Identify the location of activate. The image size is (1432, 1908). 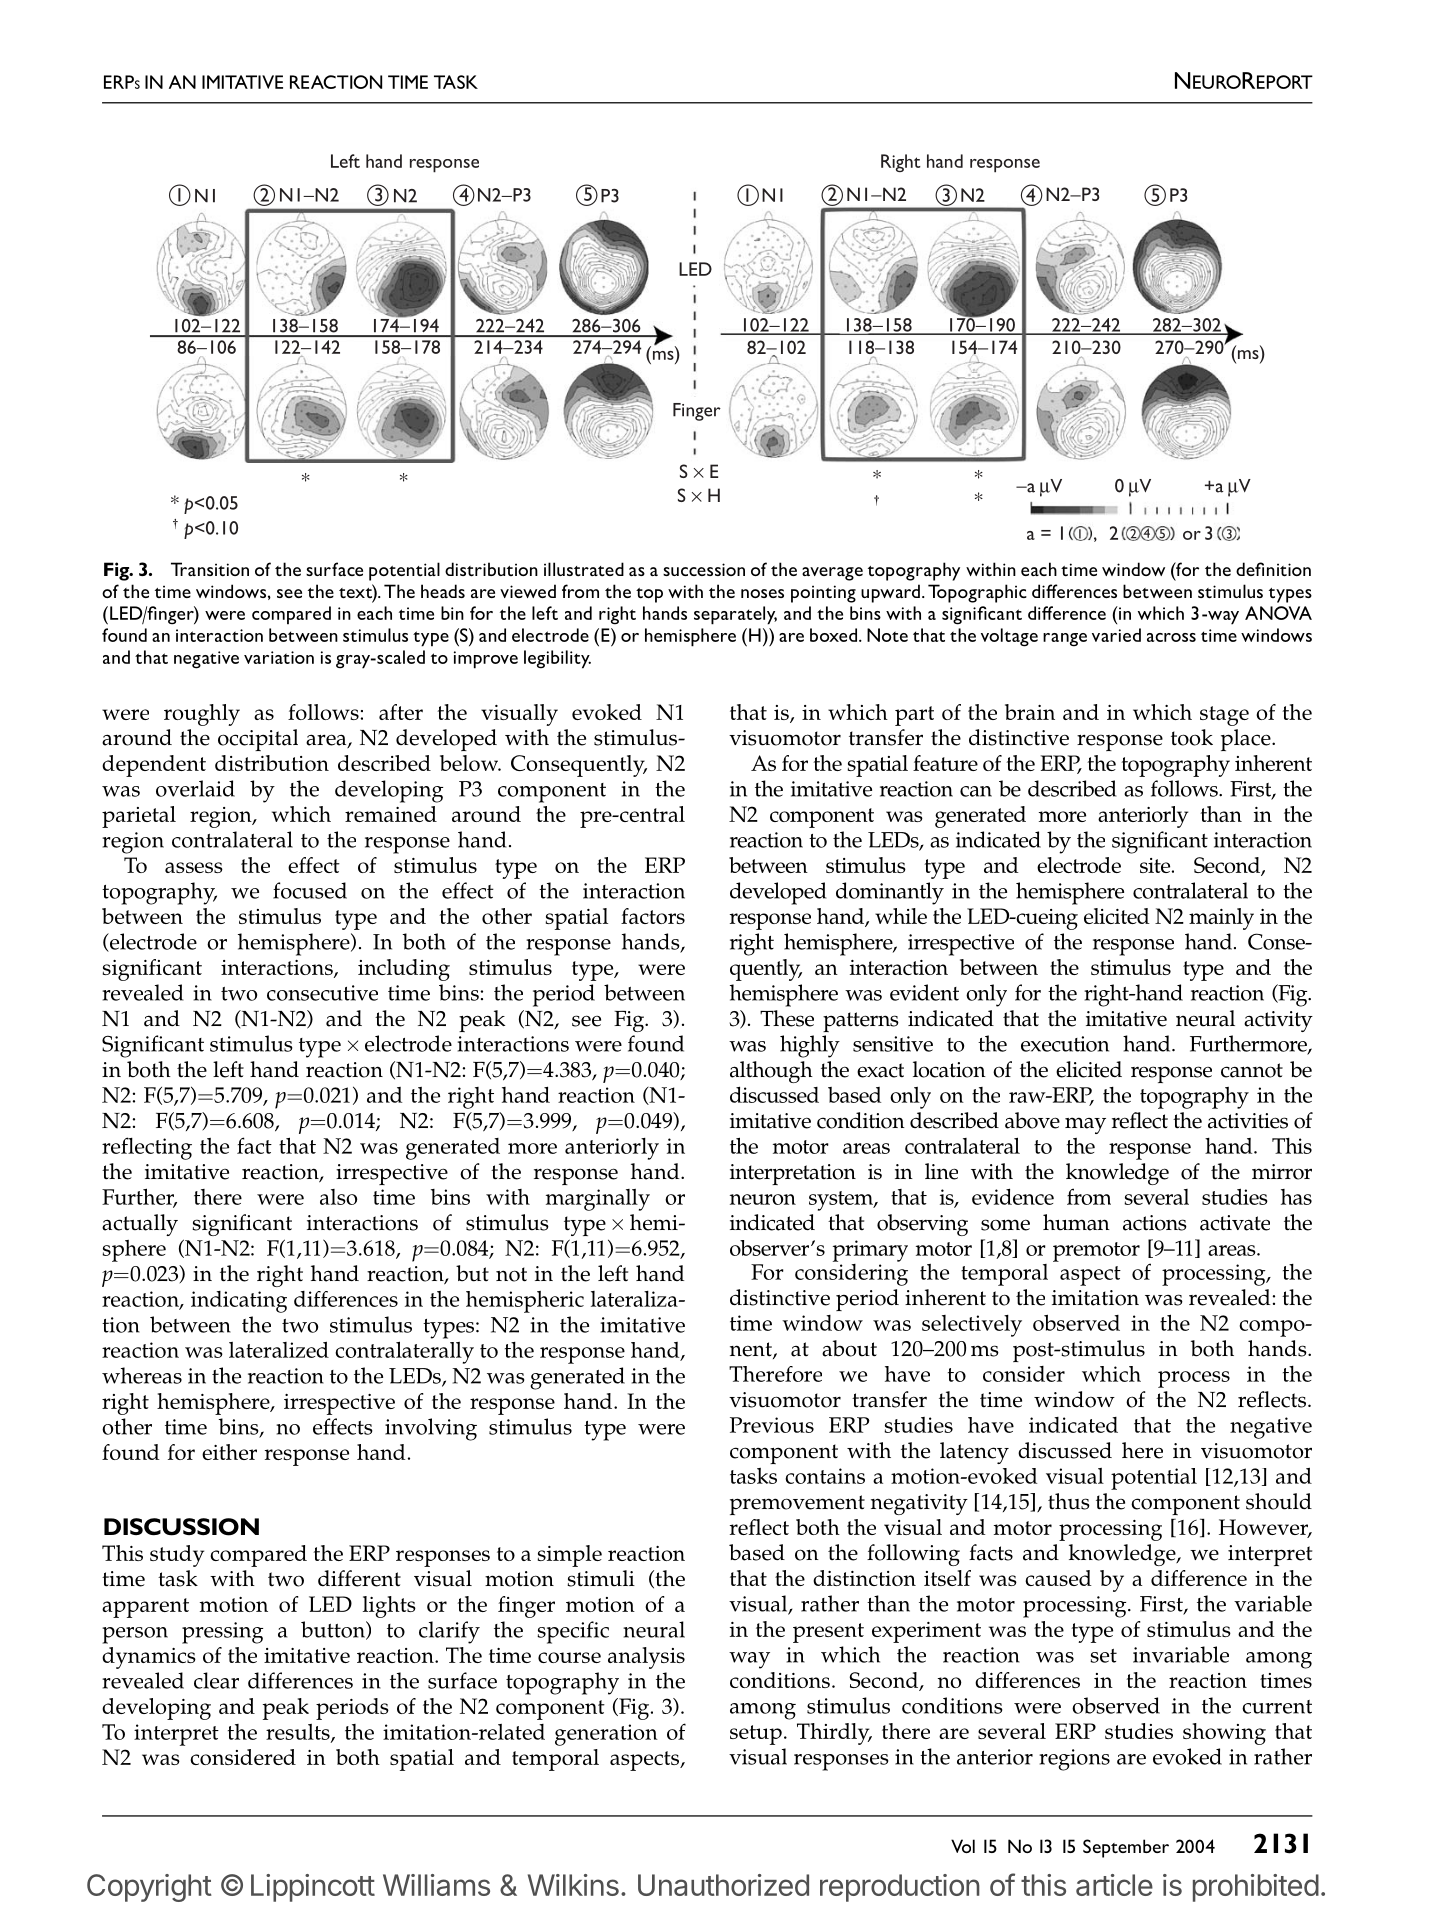
(1235, 1223).
